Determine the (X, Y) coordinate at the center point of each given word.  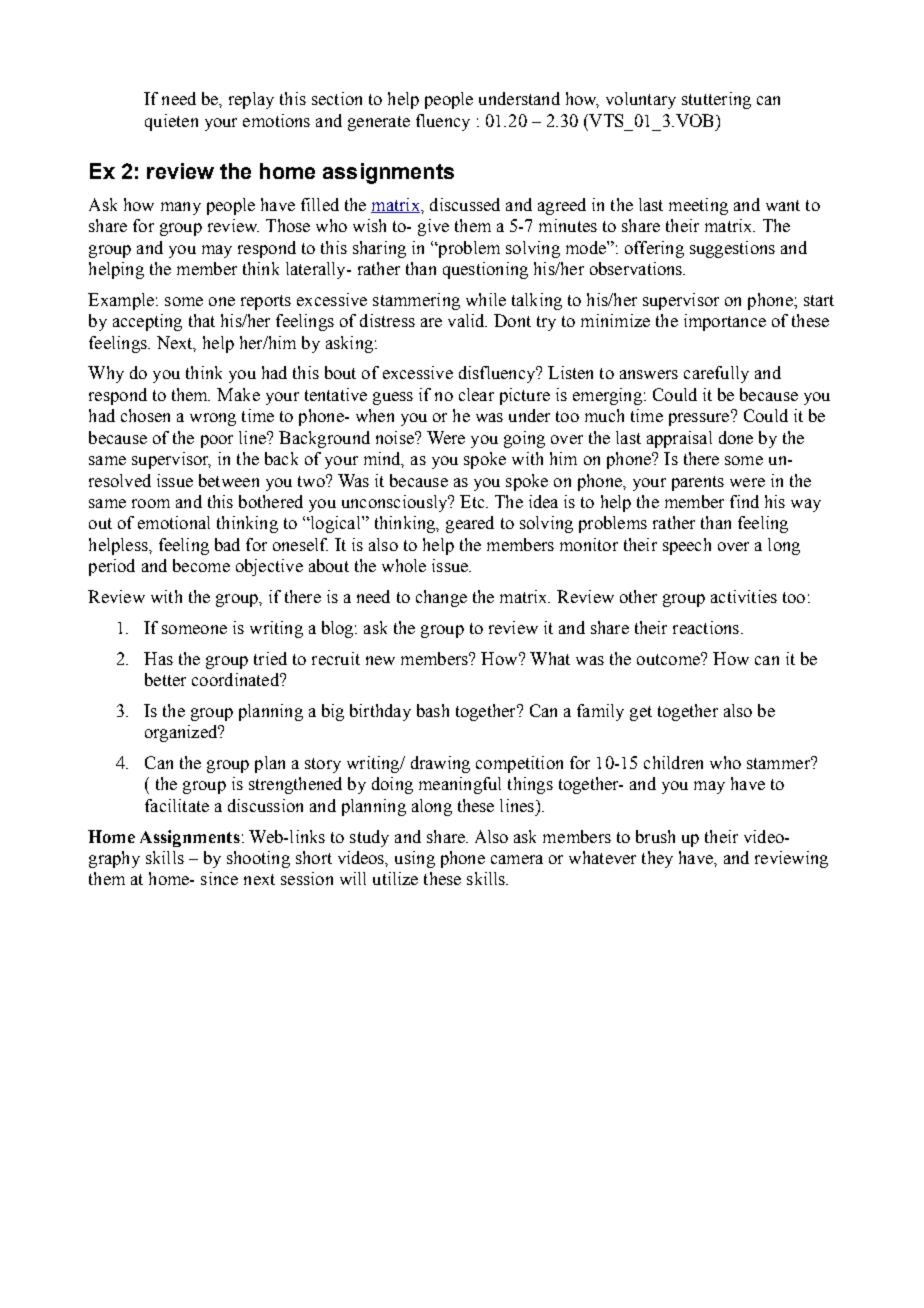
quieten (171, 122)
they (657, 859)
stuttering (716, 100)
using (415, 859)
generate (379, 123)
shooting (258, 859)
